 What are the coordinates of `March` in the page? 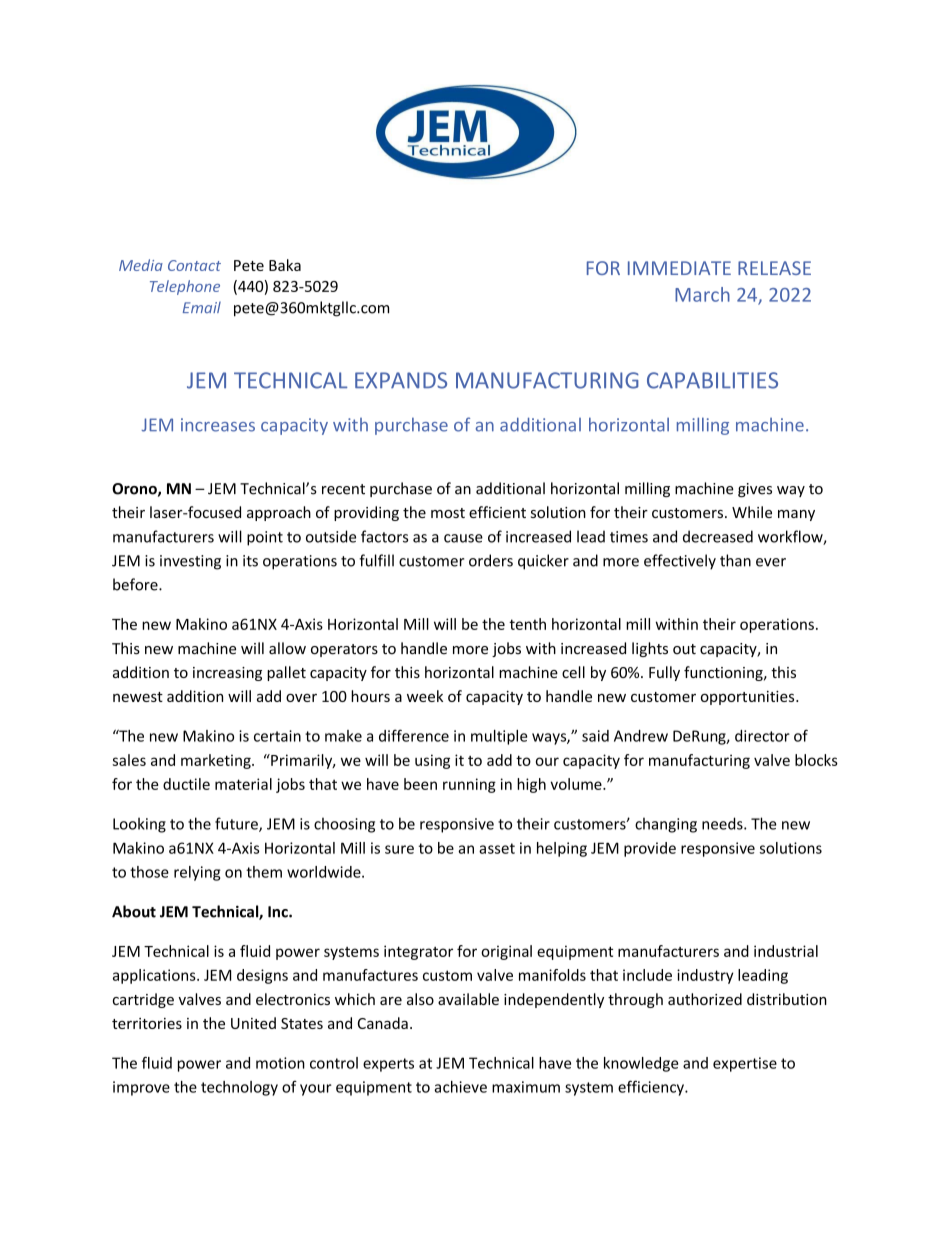 It's located at (702, 294).
